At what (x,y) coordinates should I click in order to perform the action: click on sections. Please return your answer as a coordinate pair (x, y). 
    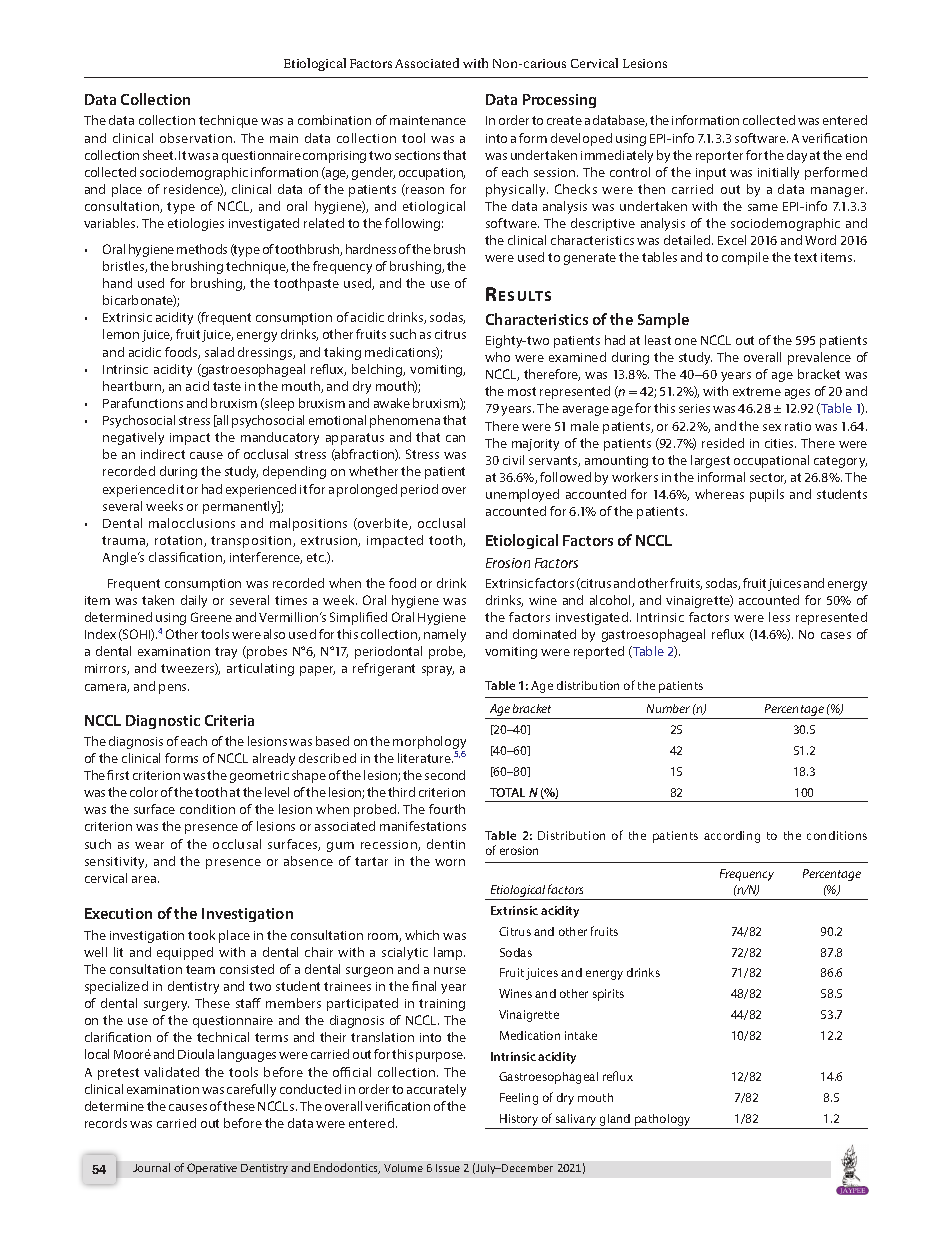
    Looking at the image, I should click on (417, 155).
